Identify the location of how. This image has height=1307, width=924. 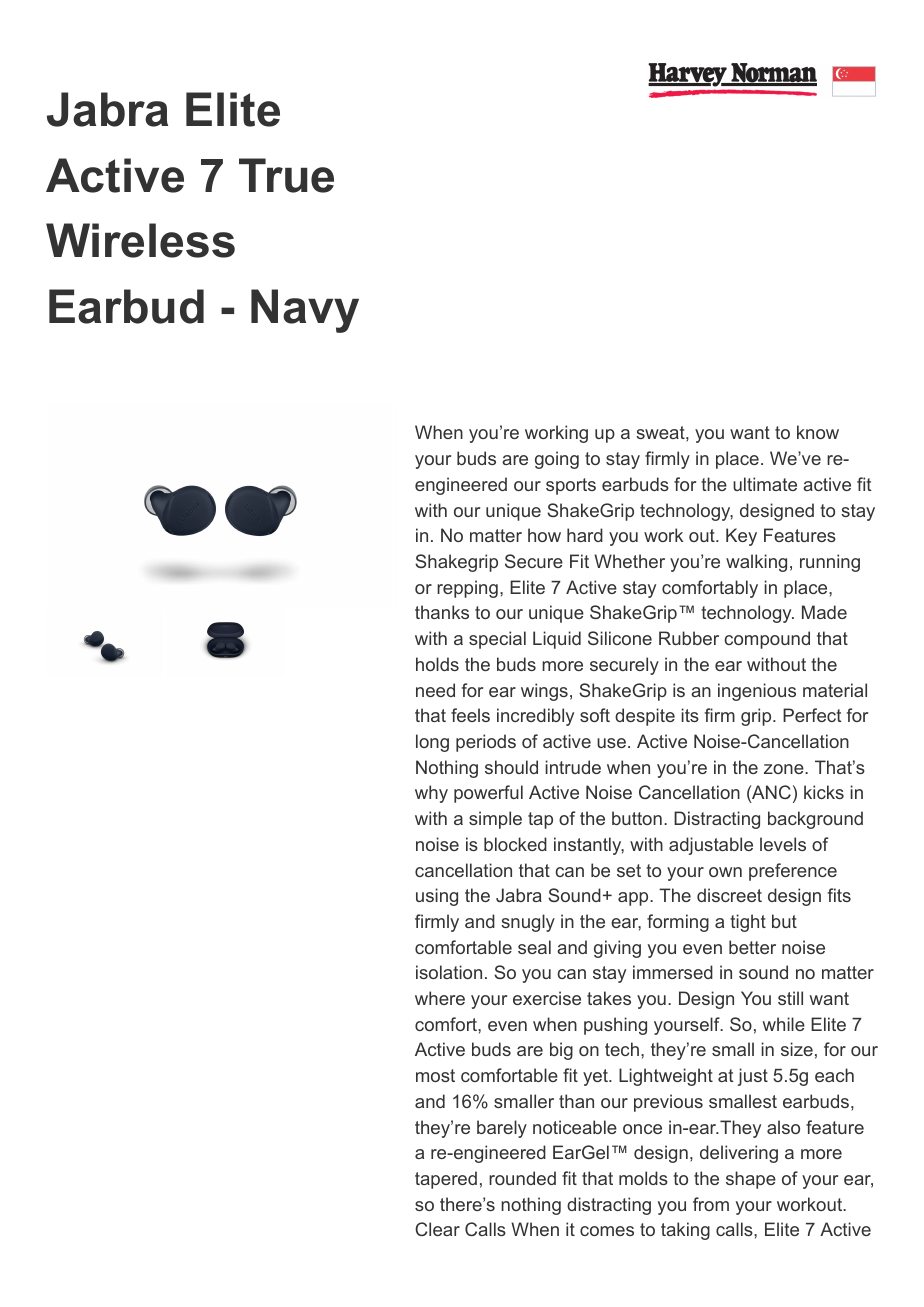
(544, 535).
